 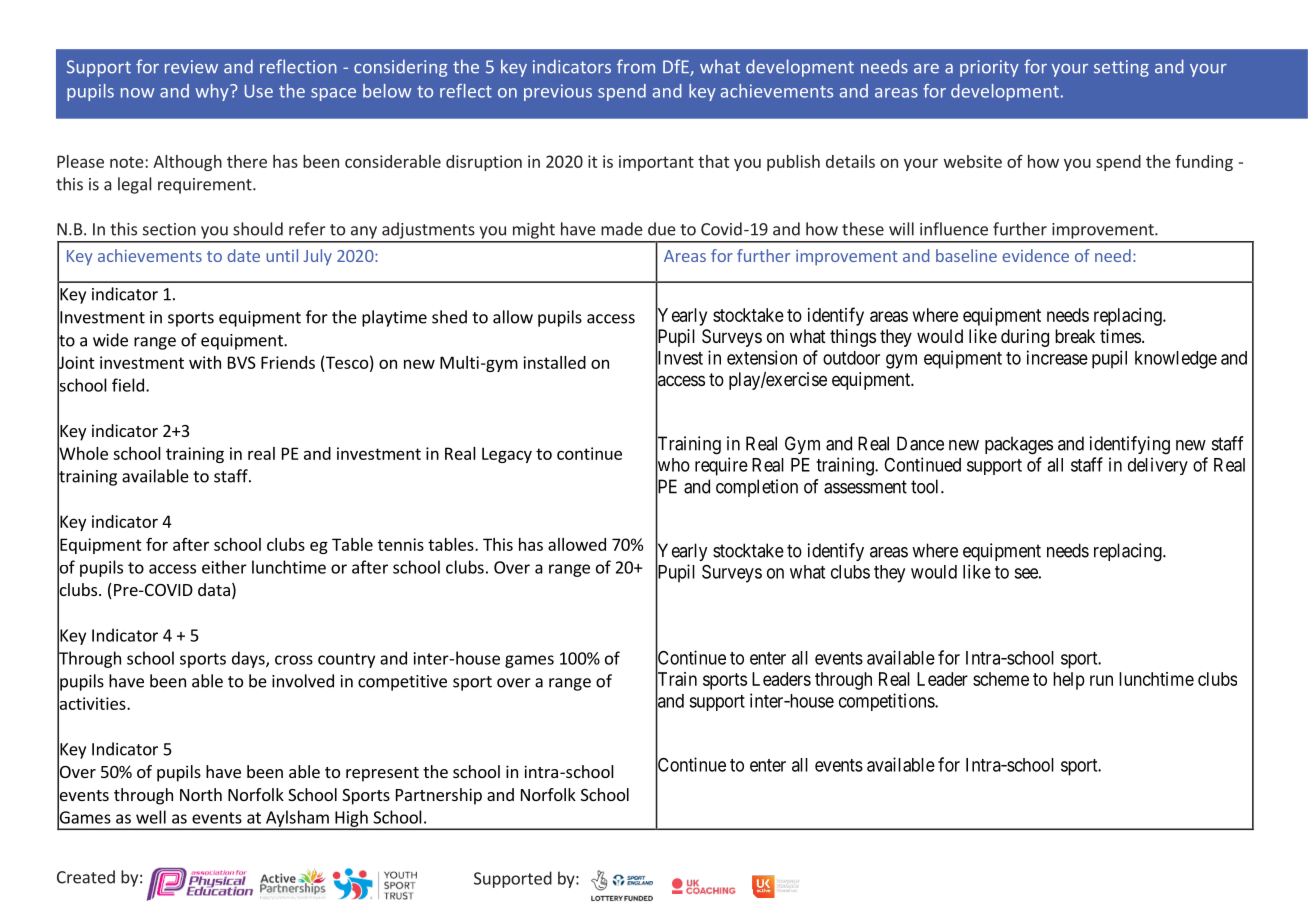 I want to click on help, so click(x=1069, y=681).
